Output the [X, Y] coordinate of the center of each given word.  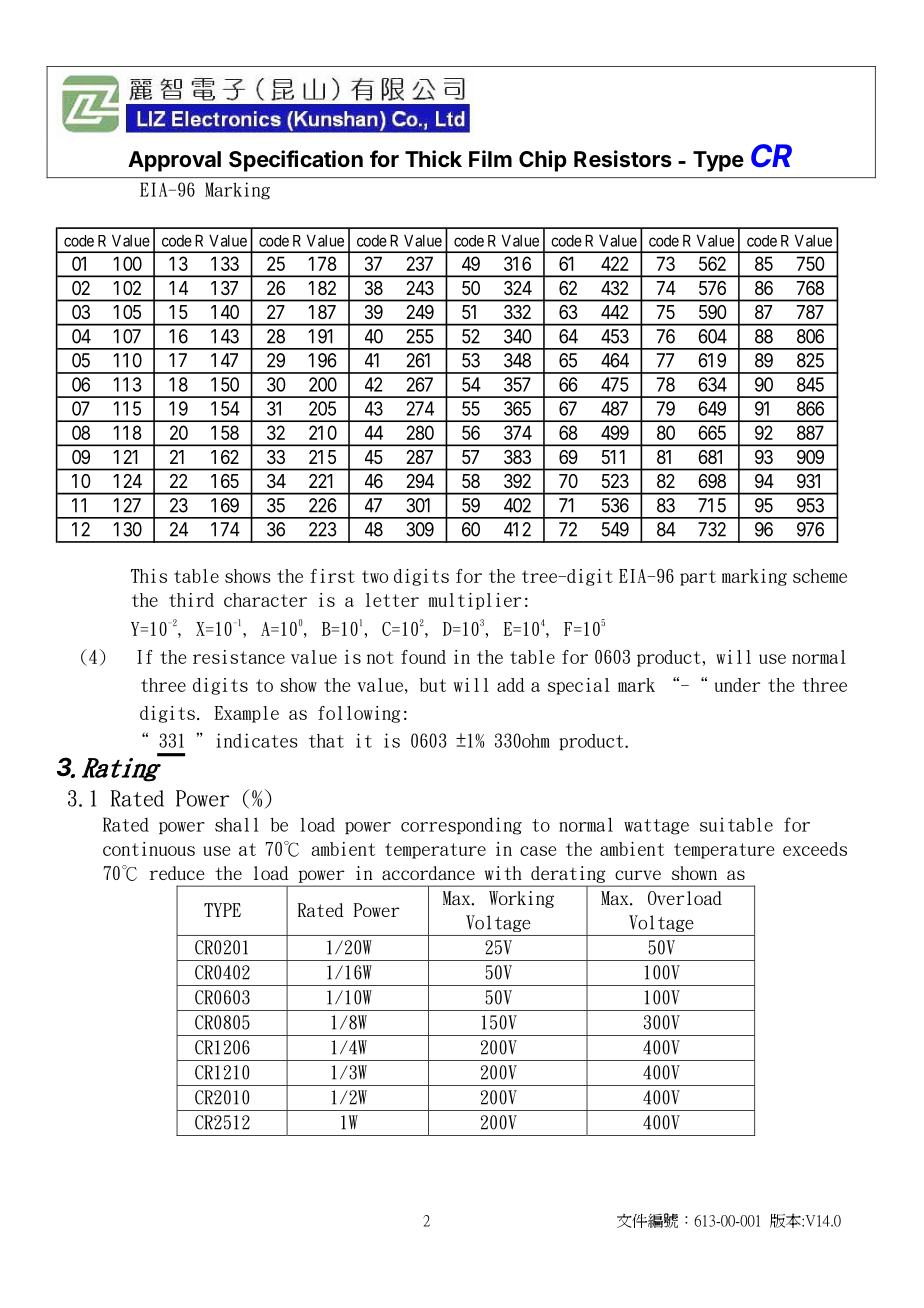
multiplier [474, 601]
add [511, 685]
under [737, 685]
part [698, 578]
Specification [296, 161]
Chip [543, 161]
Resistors [623, 159]
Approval [174, 161]
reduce [177, 873]
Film [490, 158]
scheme [820, 576]
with [503, 873]
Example [247, 714]
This [149, 576]
